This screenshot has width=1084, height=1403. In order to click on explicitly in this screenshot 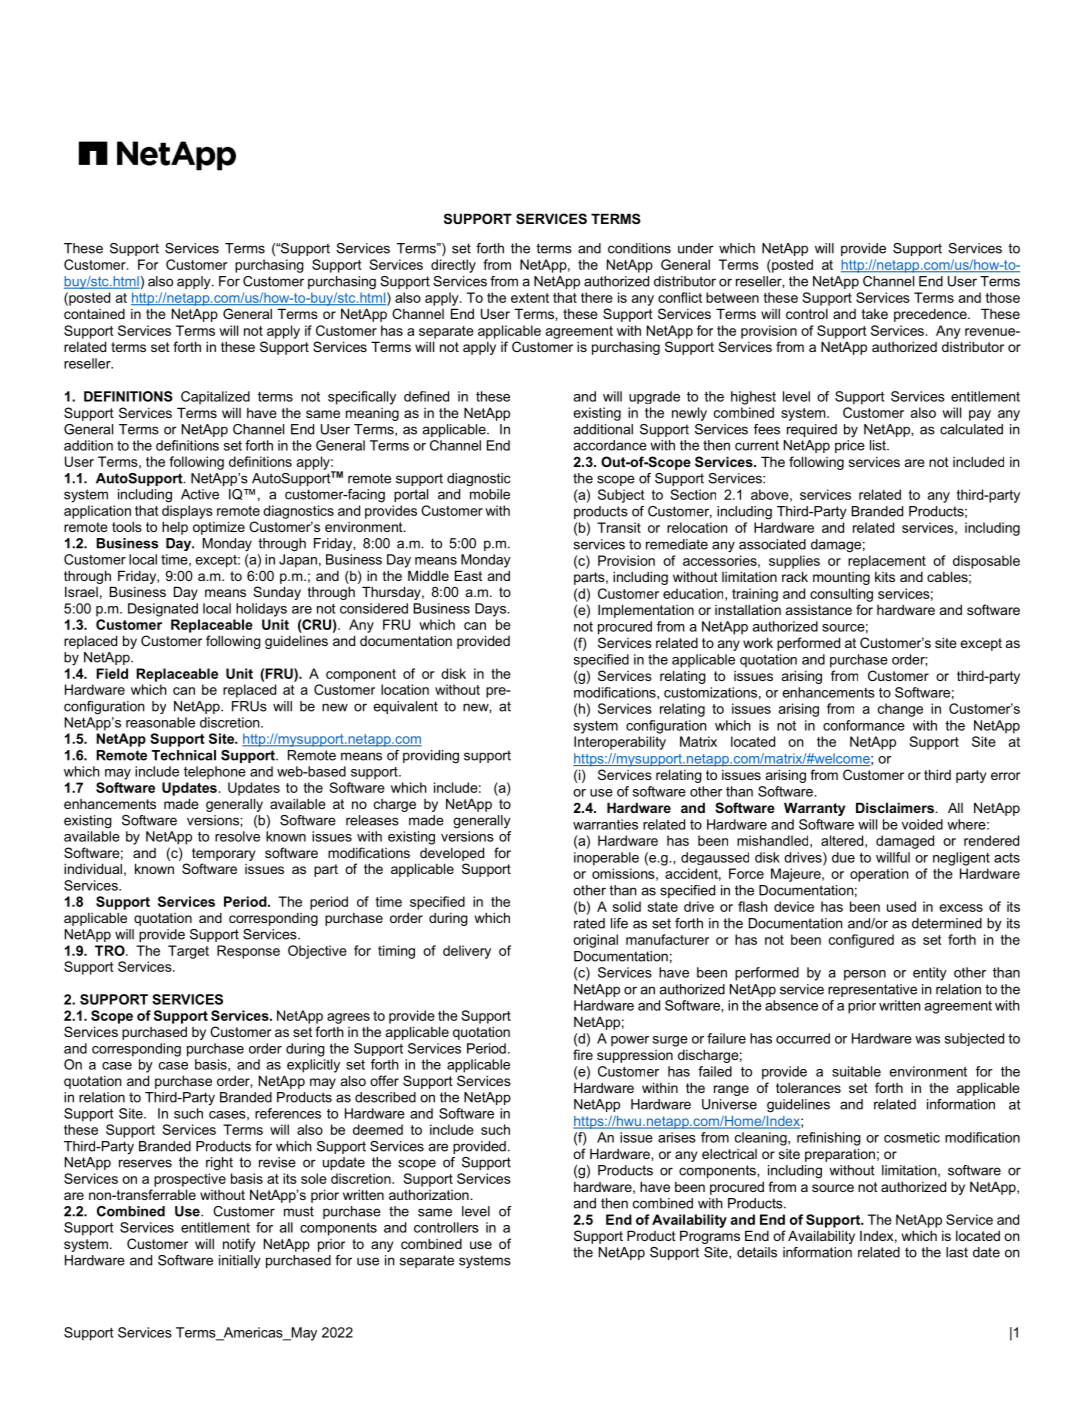, I will do `click(313, 1066)`.
